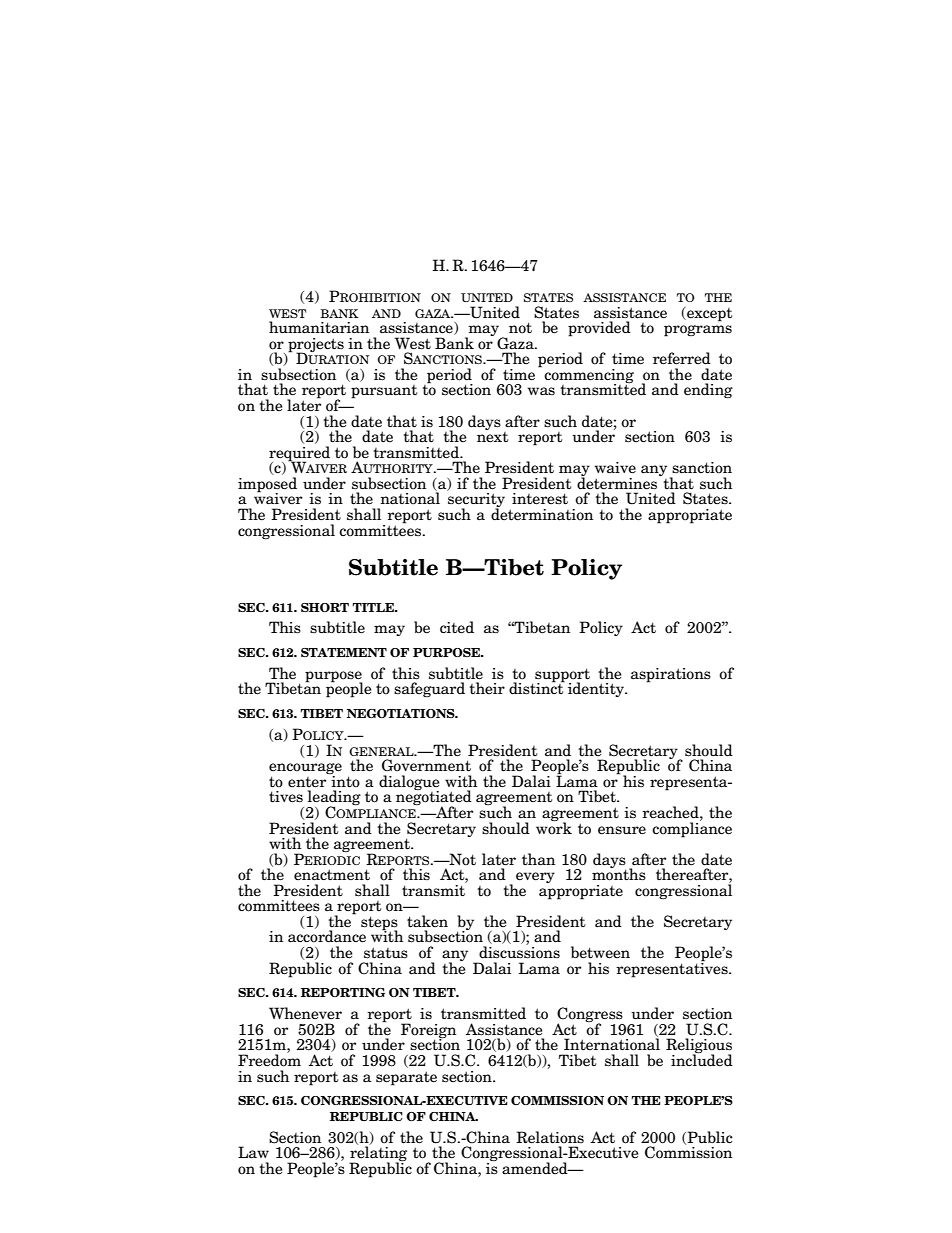  What do you see at coordinates (535, 877) in the document?
I see `every` at bounding box center [535, 877].
